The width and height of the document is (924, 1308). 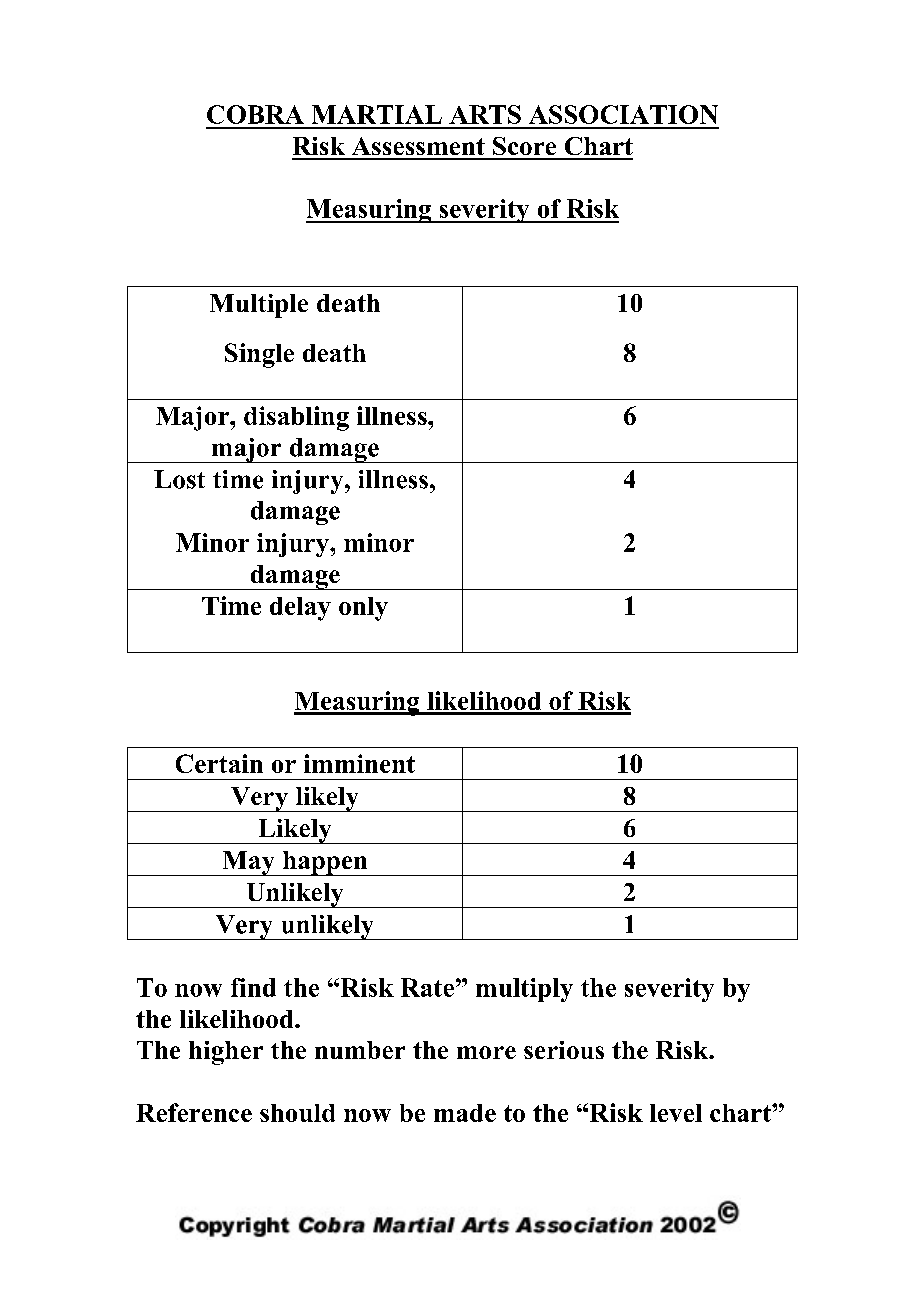 I want to click on delay, so click(x=300, y=609).
